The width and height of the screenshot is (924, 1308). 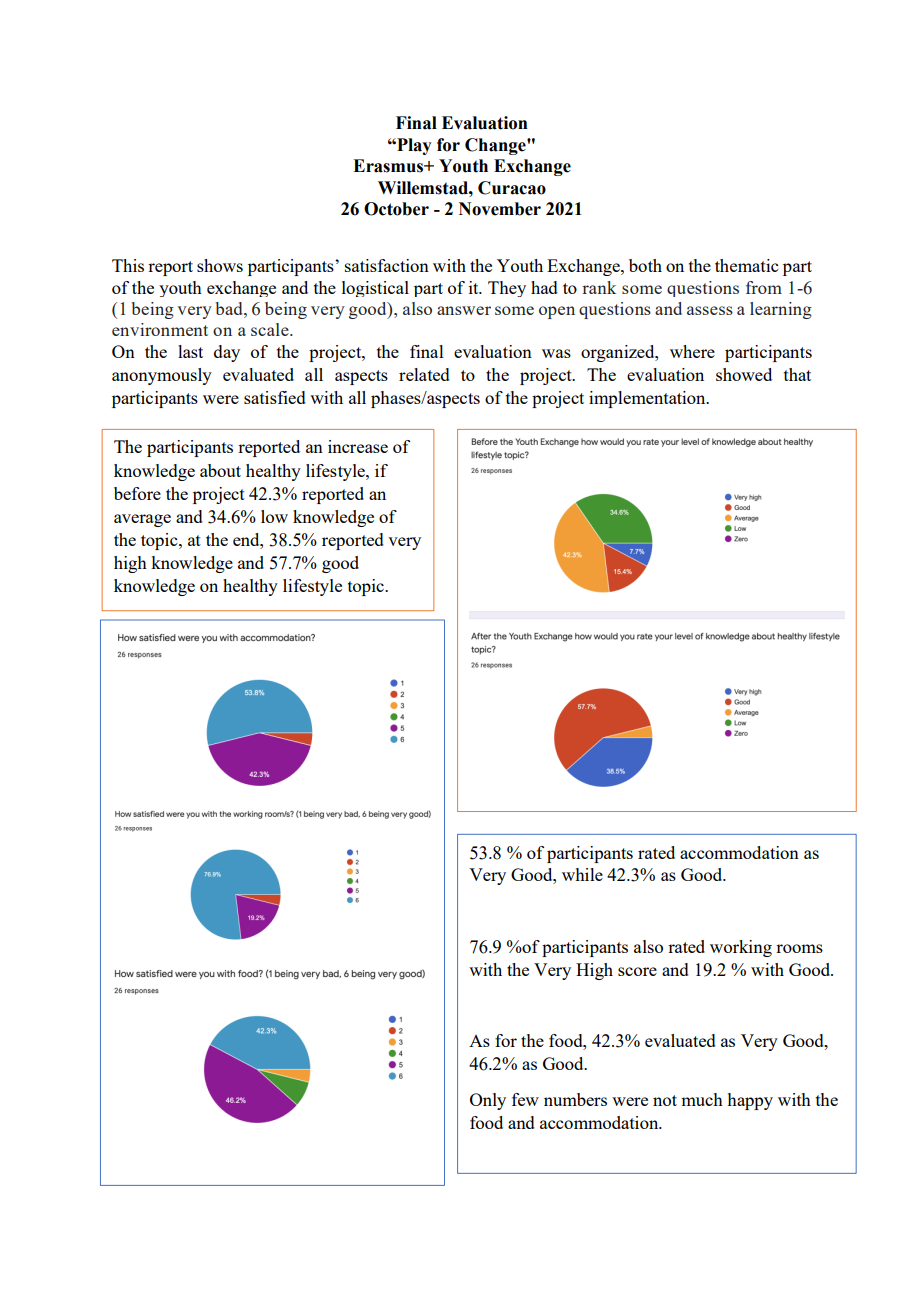 I want to click on few, so click(x=525, y=1099).
